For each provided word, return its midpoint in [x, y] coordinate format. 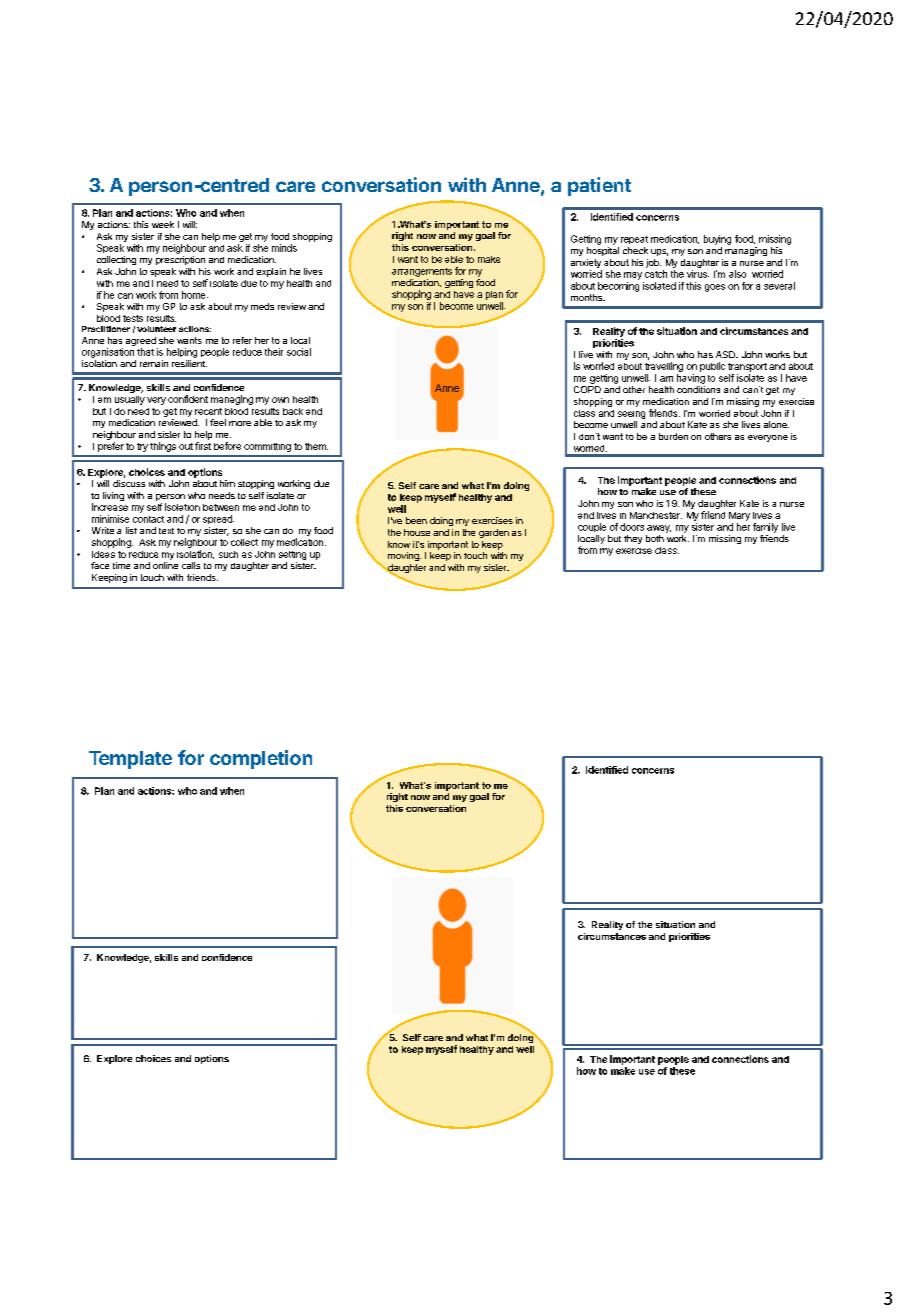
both [655, 538]
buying [717, 240]
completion [261, 759]
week [163, 224]
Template [130, 760]
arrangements [422, 272]
